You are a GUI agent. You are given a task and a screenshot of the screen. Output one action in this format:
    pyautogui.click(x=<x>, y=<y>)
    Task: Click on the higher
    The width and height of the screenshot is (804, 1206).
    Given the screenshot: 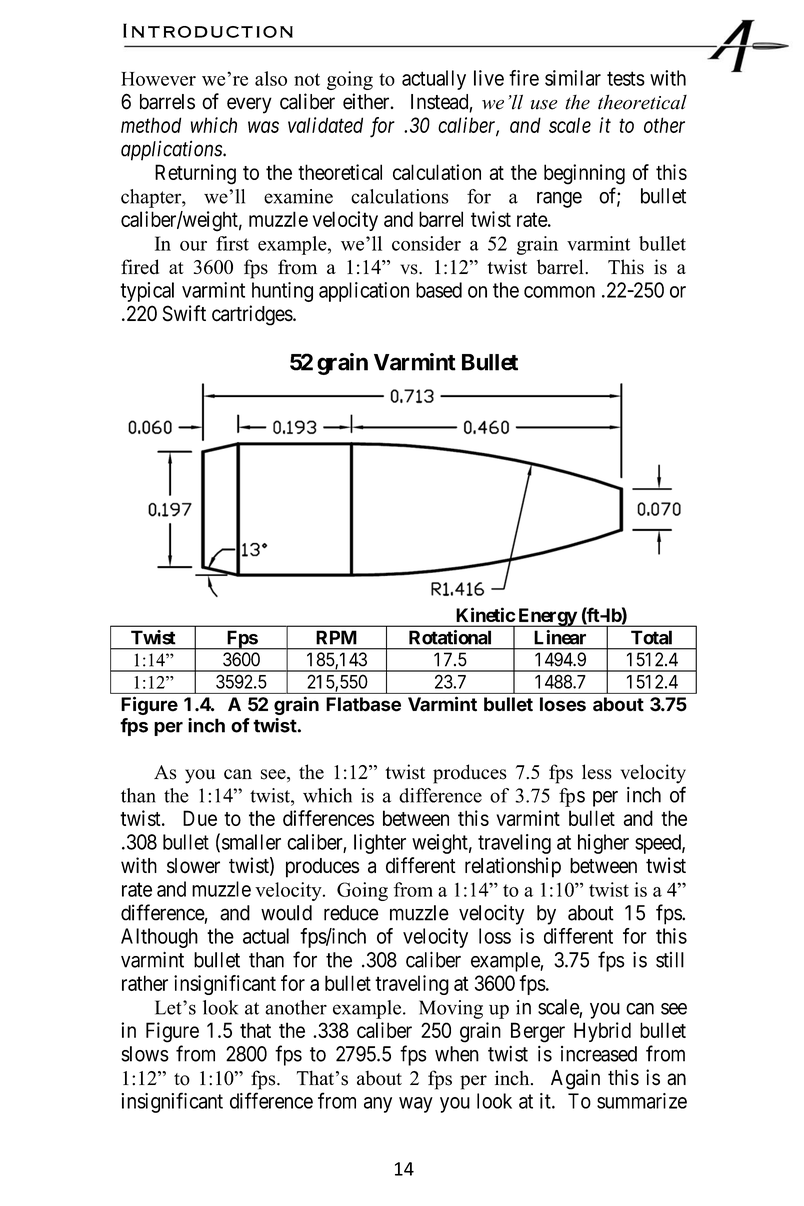 What is the action you would take?
    pyautogui.click(x=603, y=844)
